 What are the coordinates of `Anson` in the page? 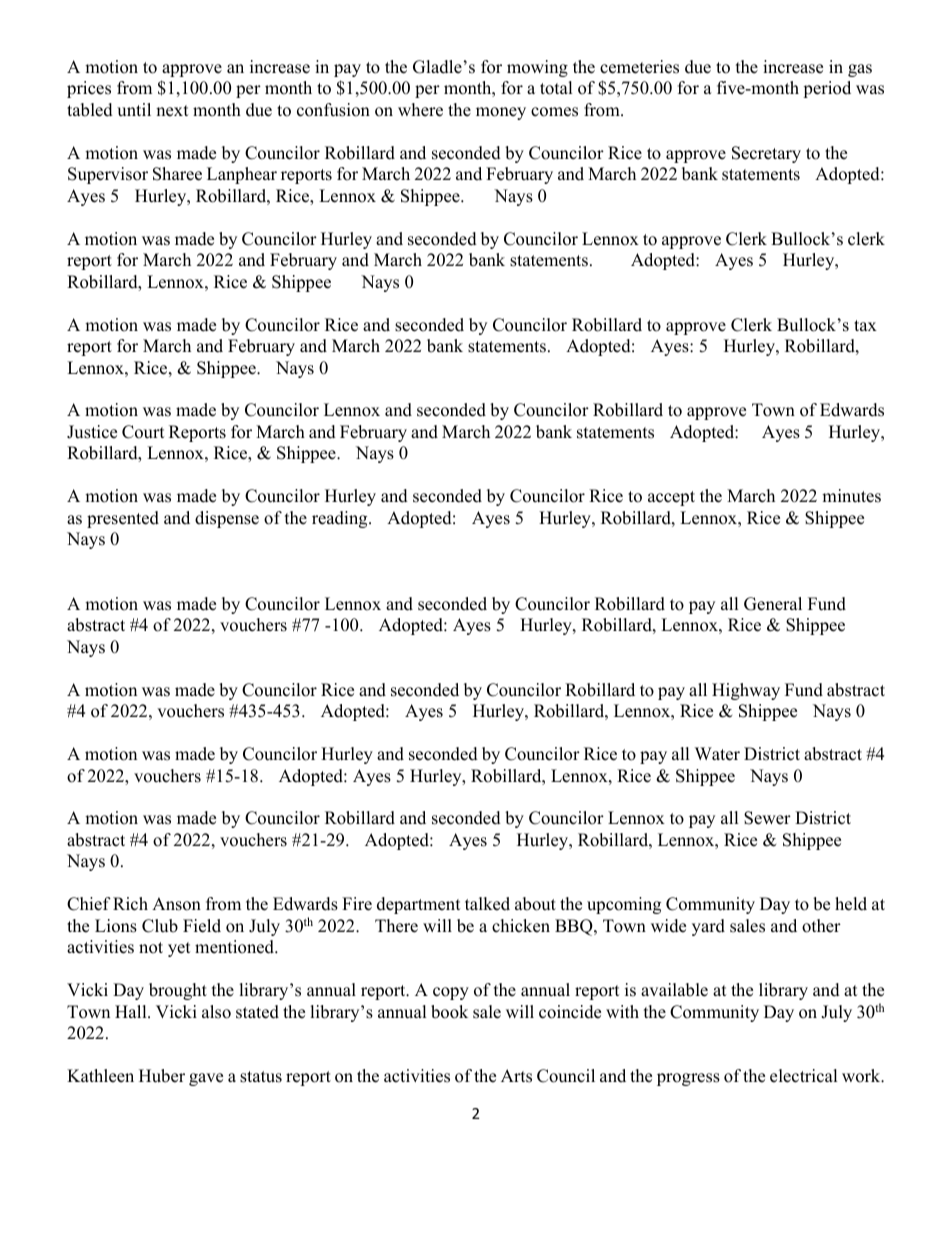 It's located at (176, 904).
